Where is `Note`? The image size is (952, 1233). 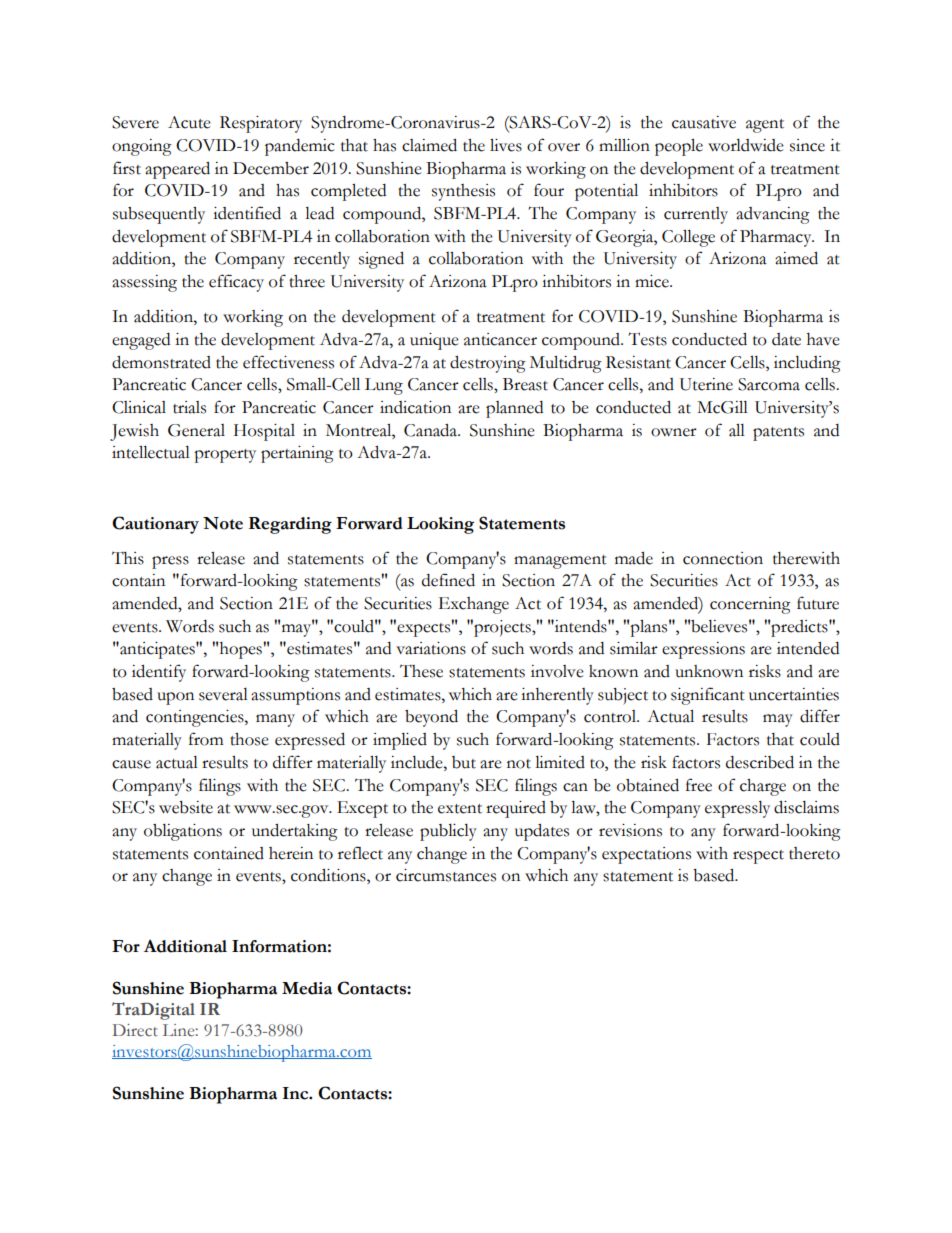
Note is located at coordinates (223, 523).
